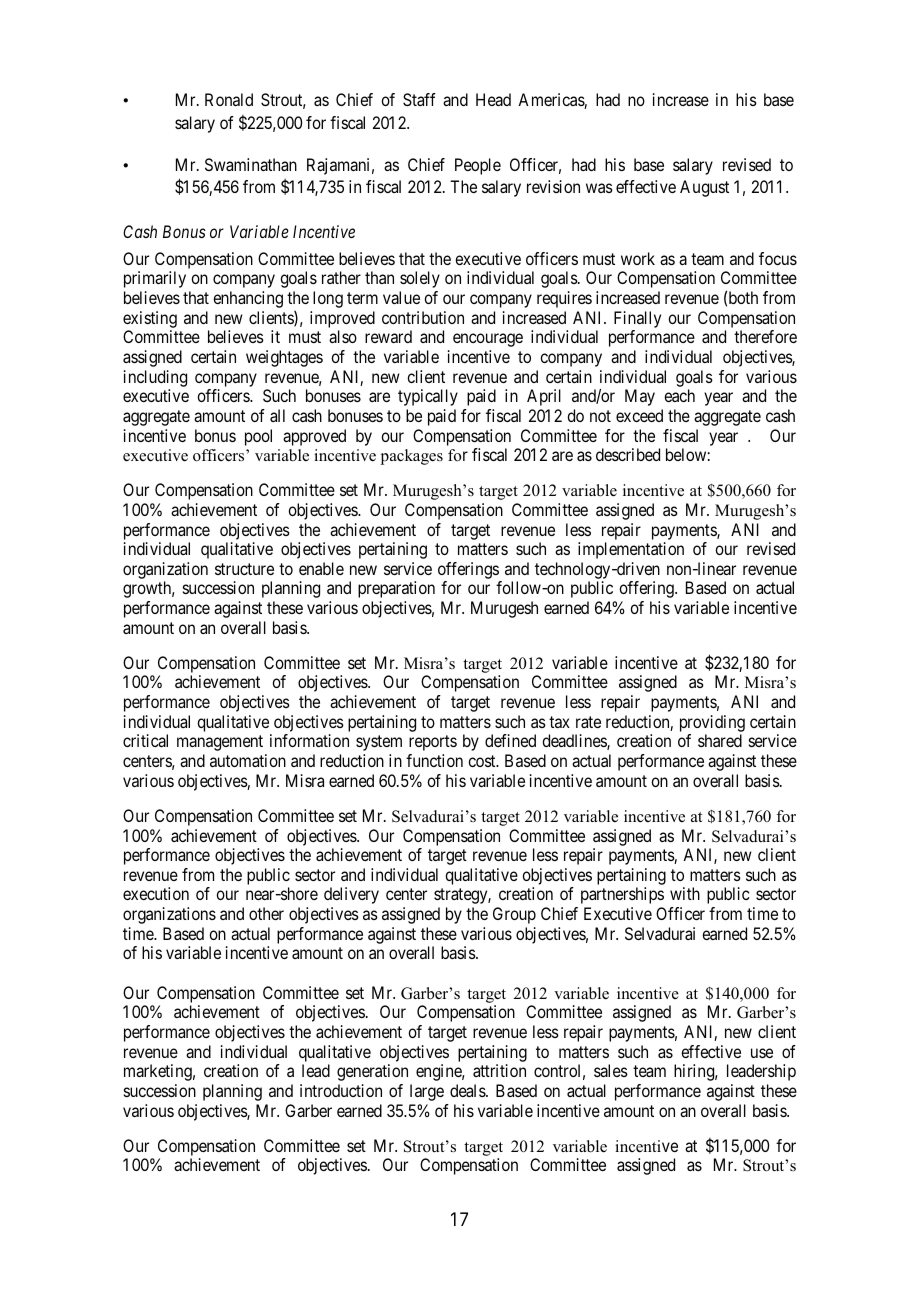 Image resolution: width=924 pixels, height=1308 pixels. Describe the element at coordinates (631, 550) in the image. I see `implementation` at that location.
